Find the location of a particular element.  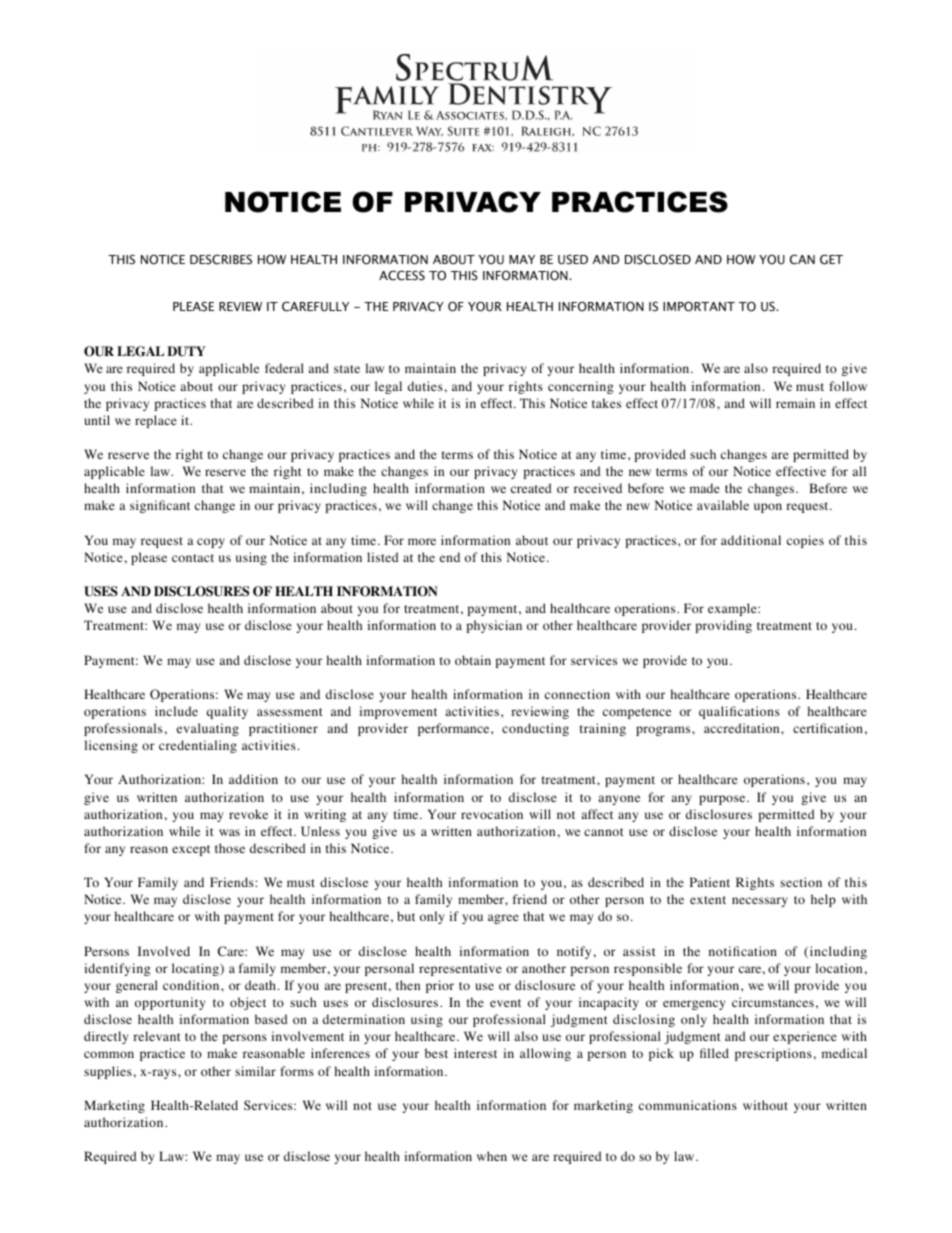

include is located at coordinates (176, 711).
